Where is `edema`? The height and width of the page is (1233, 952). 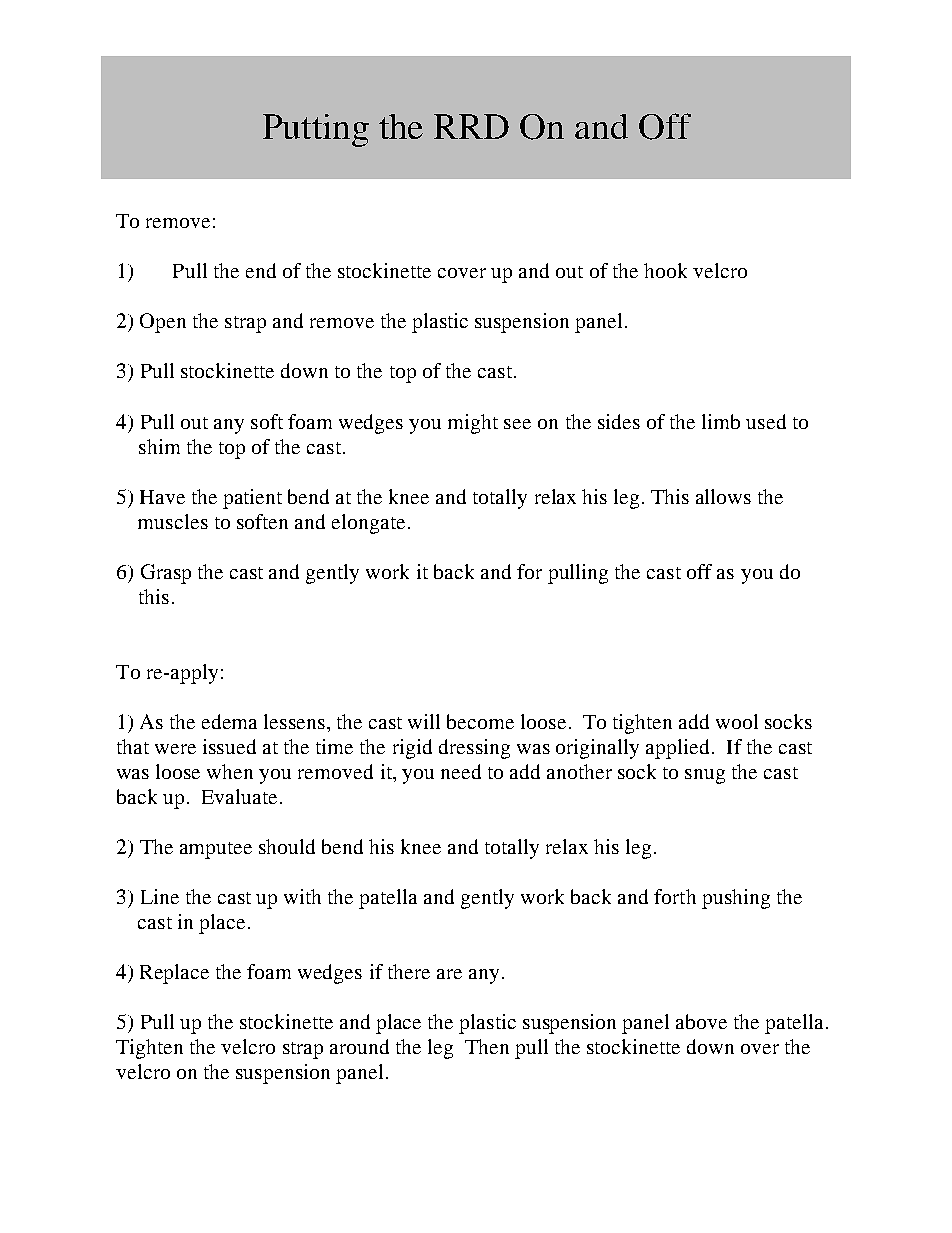
edema is located at coordinates (229, 721).
